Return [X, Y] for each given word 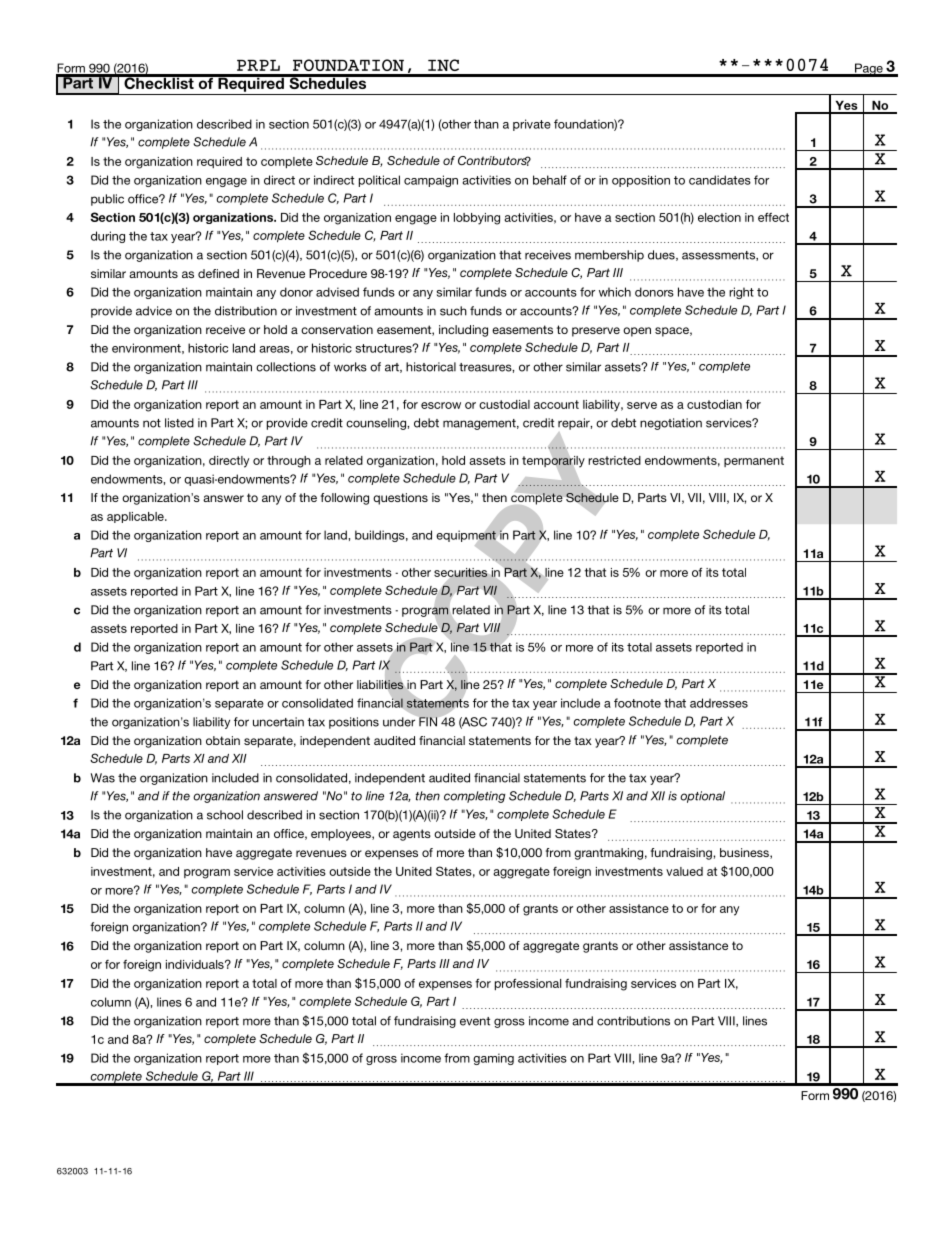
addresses [719, 703]
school [225, 815]
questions [400, 499]
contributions [633, 1021]
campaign [431, 181]
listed [179, 423]
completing [475, 797]
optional [702, 797]
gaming [493, 1059]
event [475, 1021]
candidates [720, 180]
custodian [714, 404]
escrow [441, 405]
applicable [136, 517]
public [107, 200]
